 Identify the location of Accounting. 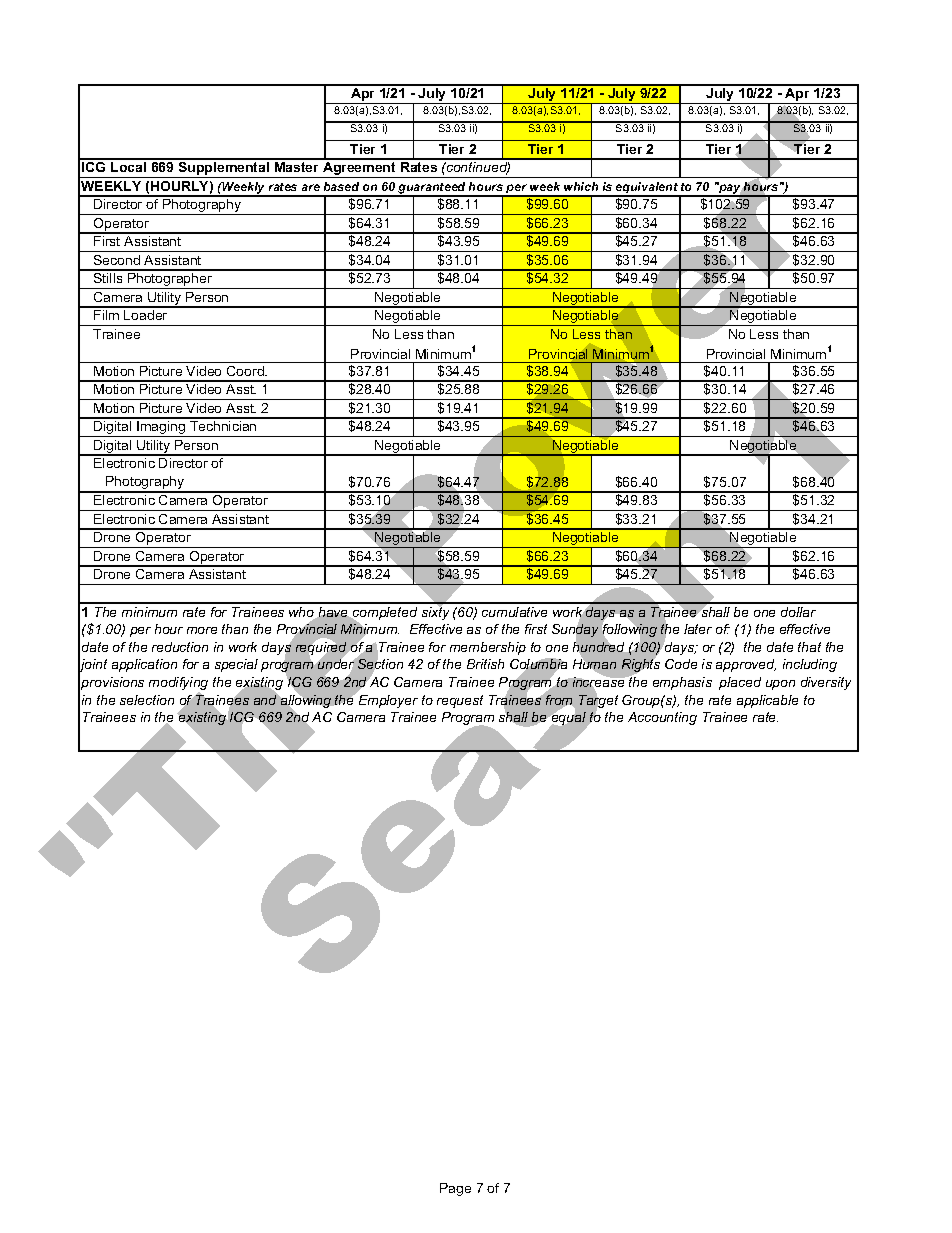
(662, 718).
